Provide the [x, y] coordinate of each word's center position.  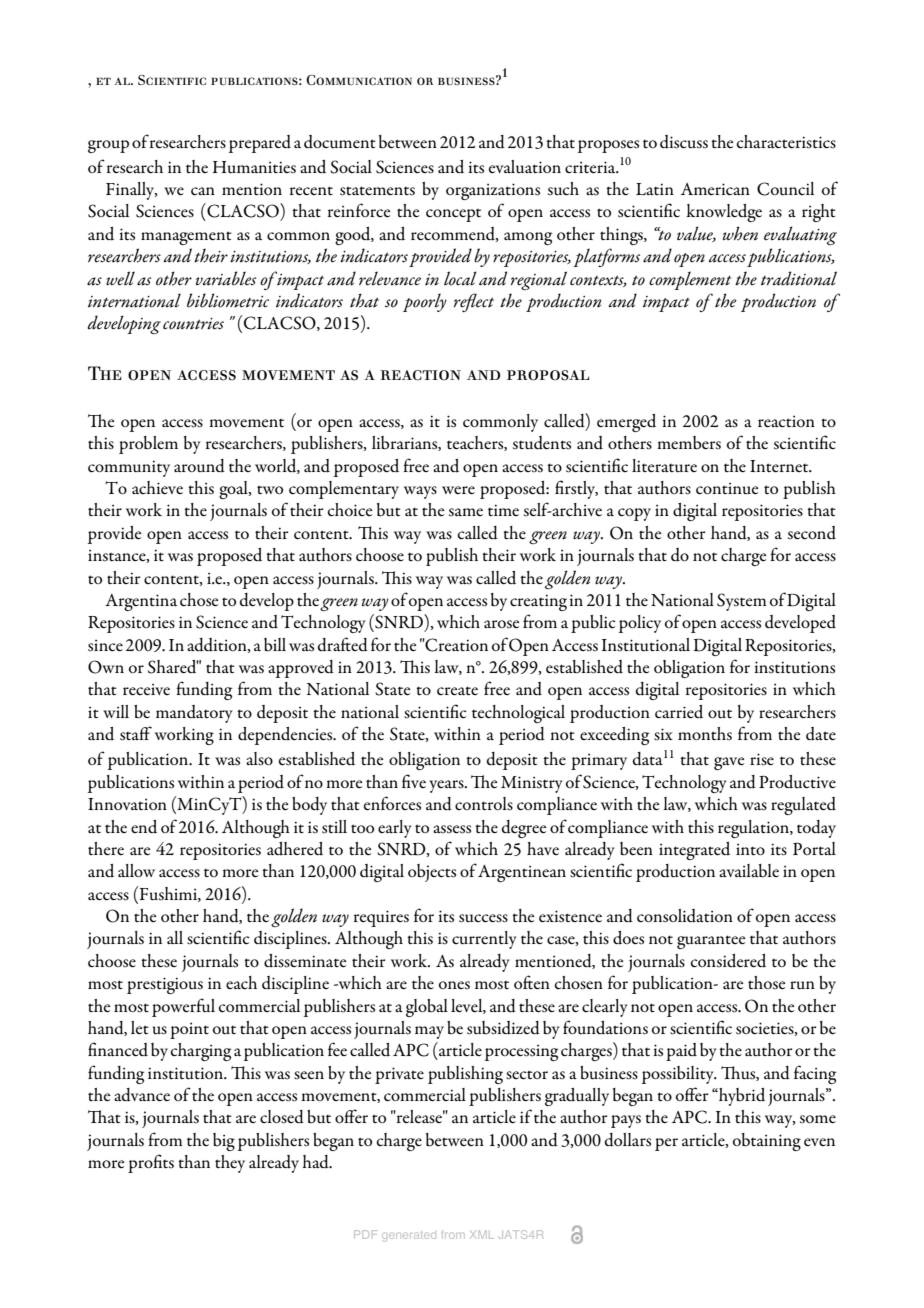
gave [729, 763]
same [466, 512]
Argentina [141, 602]
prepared [260, 144]
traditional [799, 278]
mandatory [194, 714]
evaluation [525, 166]
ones [454, 985]
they [230, 1164]
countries [193, 324]
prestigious [165, 985]
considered [728, 961]
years [447, 786]
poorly [425, 302]
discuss [684, 142]
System [742, 602]
